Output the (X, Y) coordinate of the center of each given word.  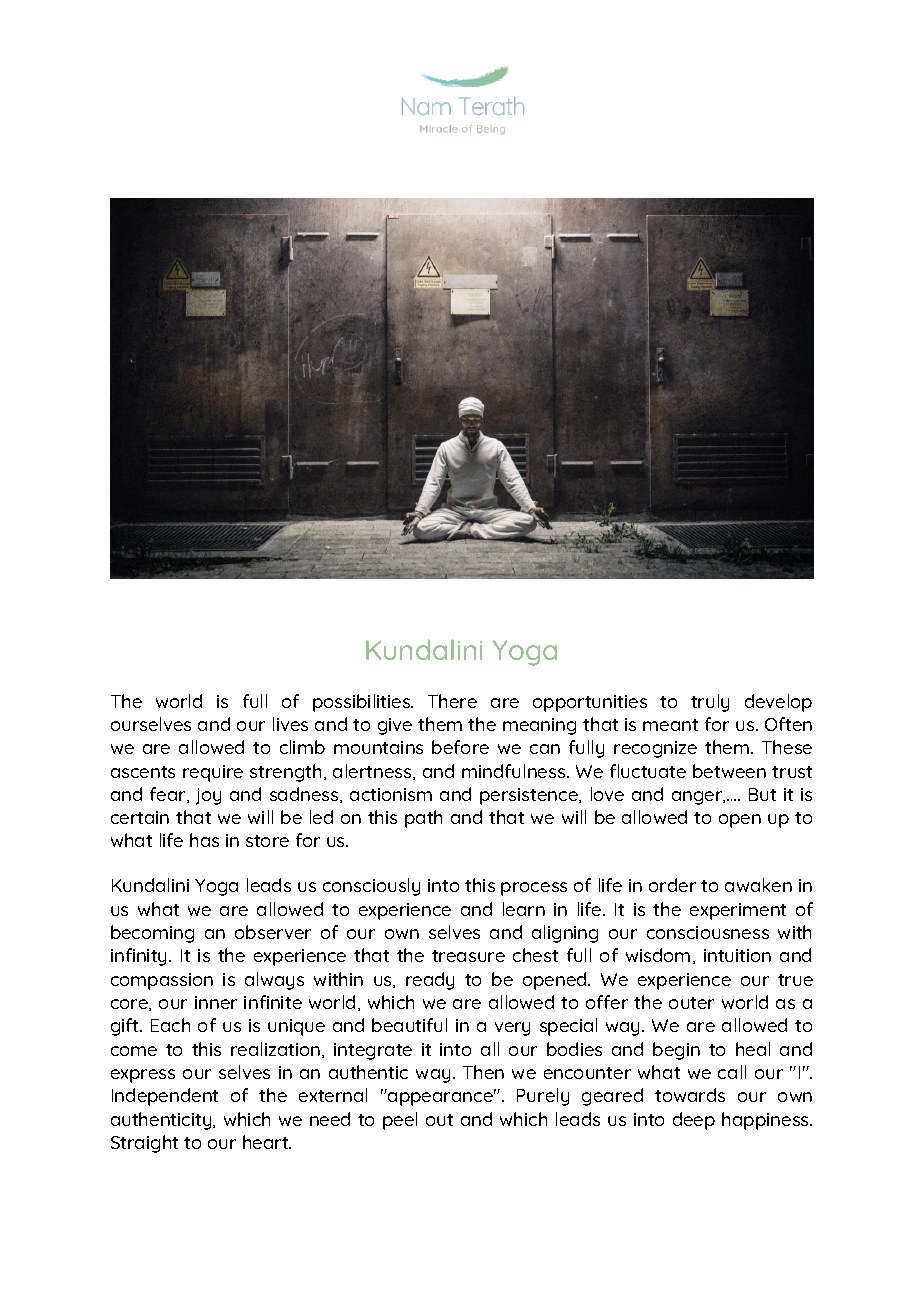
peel (400, 1121)
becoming (152, 934)
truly (710, 703)
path (423, 819)
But (762, 794)
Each (170, 1025)
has (204, 840)
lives (290, 724)
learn (524, 909)
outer (691, 1003)
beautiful (409, 1025)
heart (267, 1142)
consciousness (708, 932)
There (452, 701)
